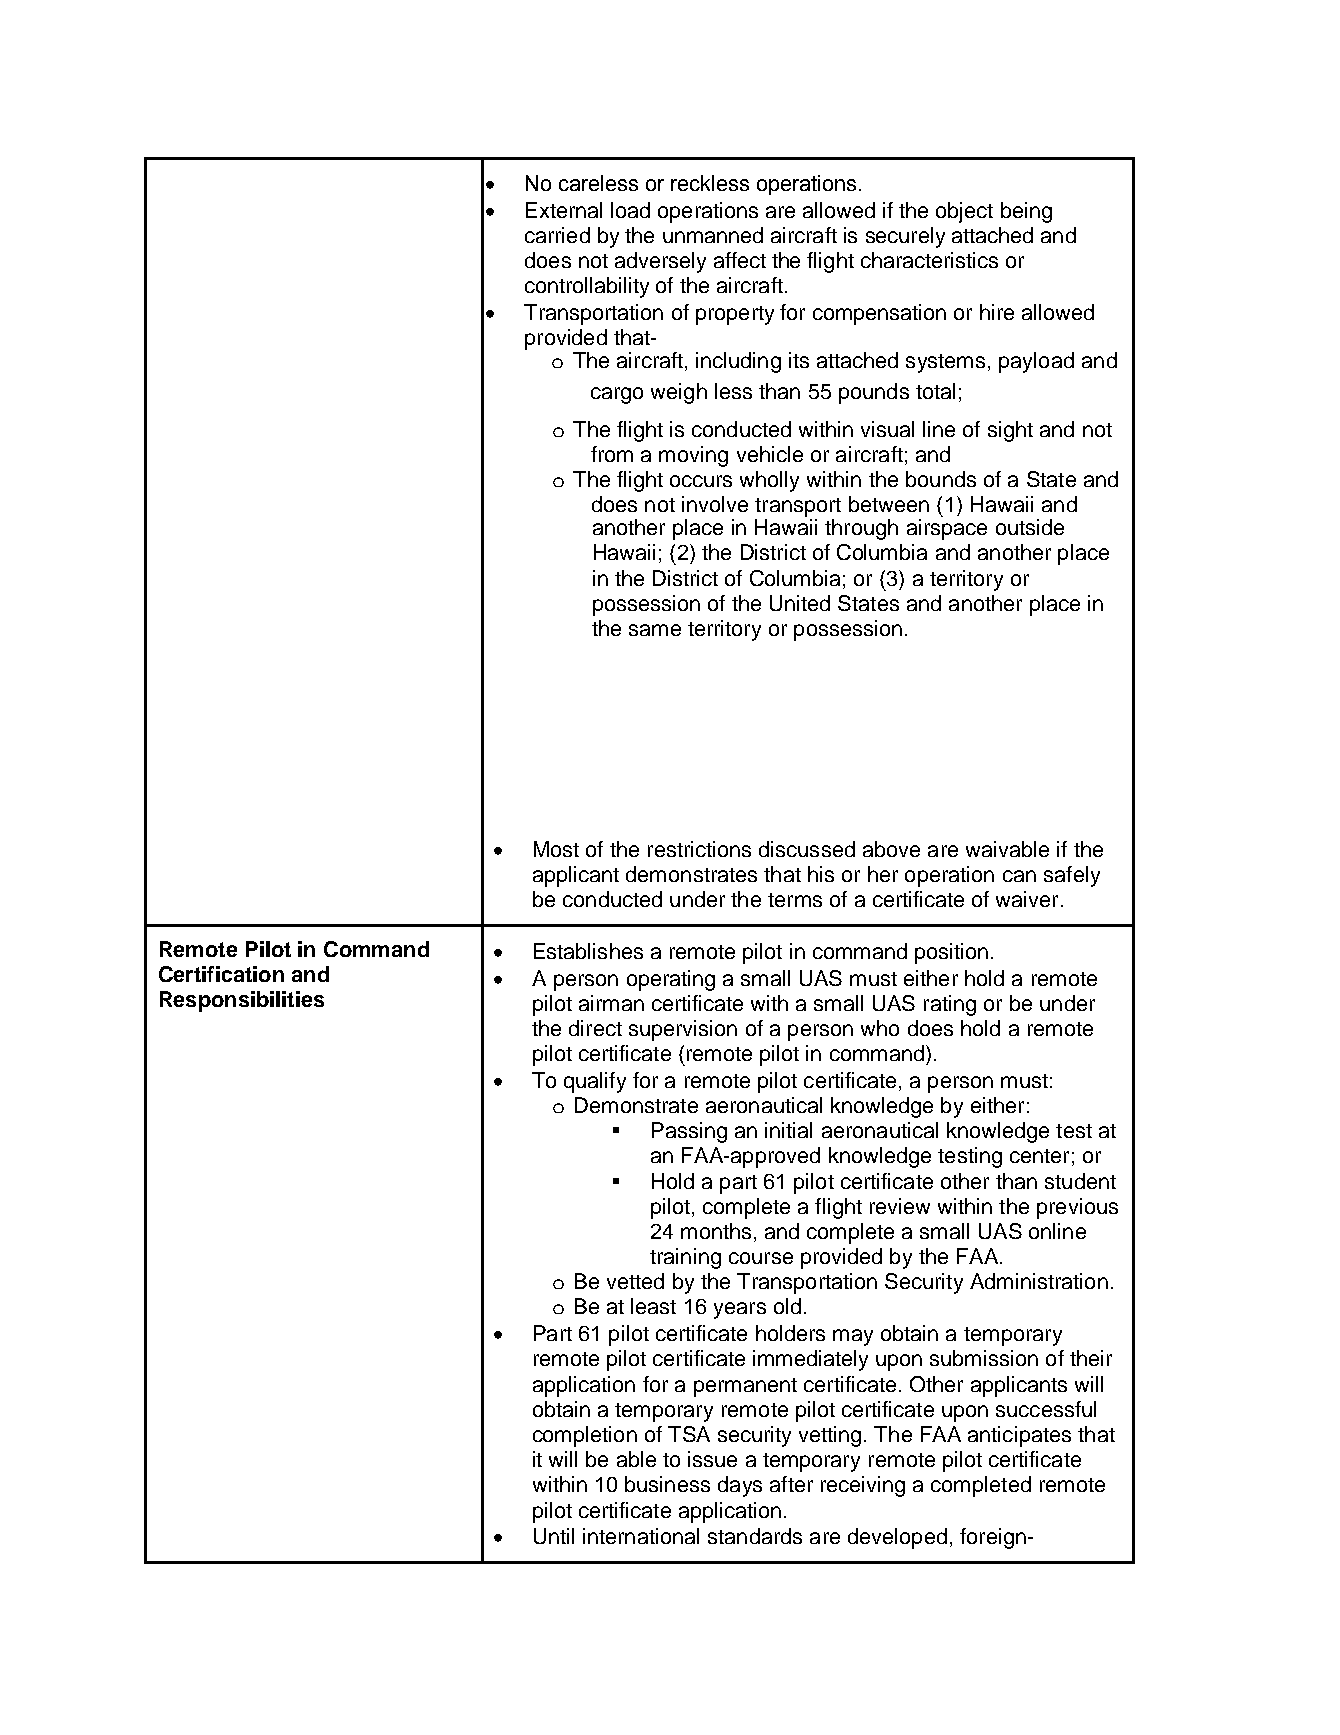 The height and width of the document is (1735, 1340). I want to click on business, so click(667, 1484).
